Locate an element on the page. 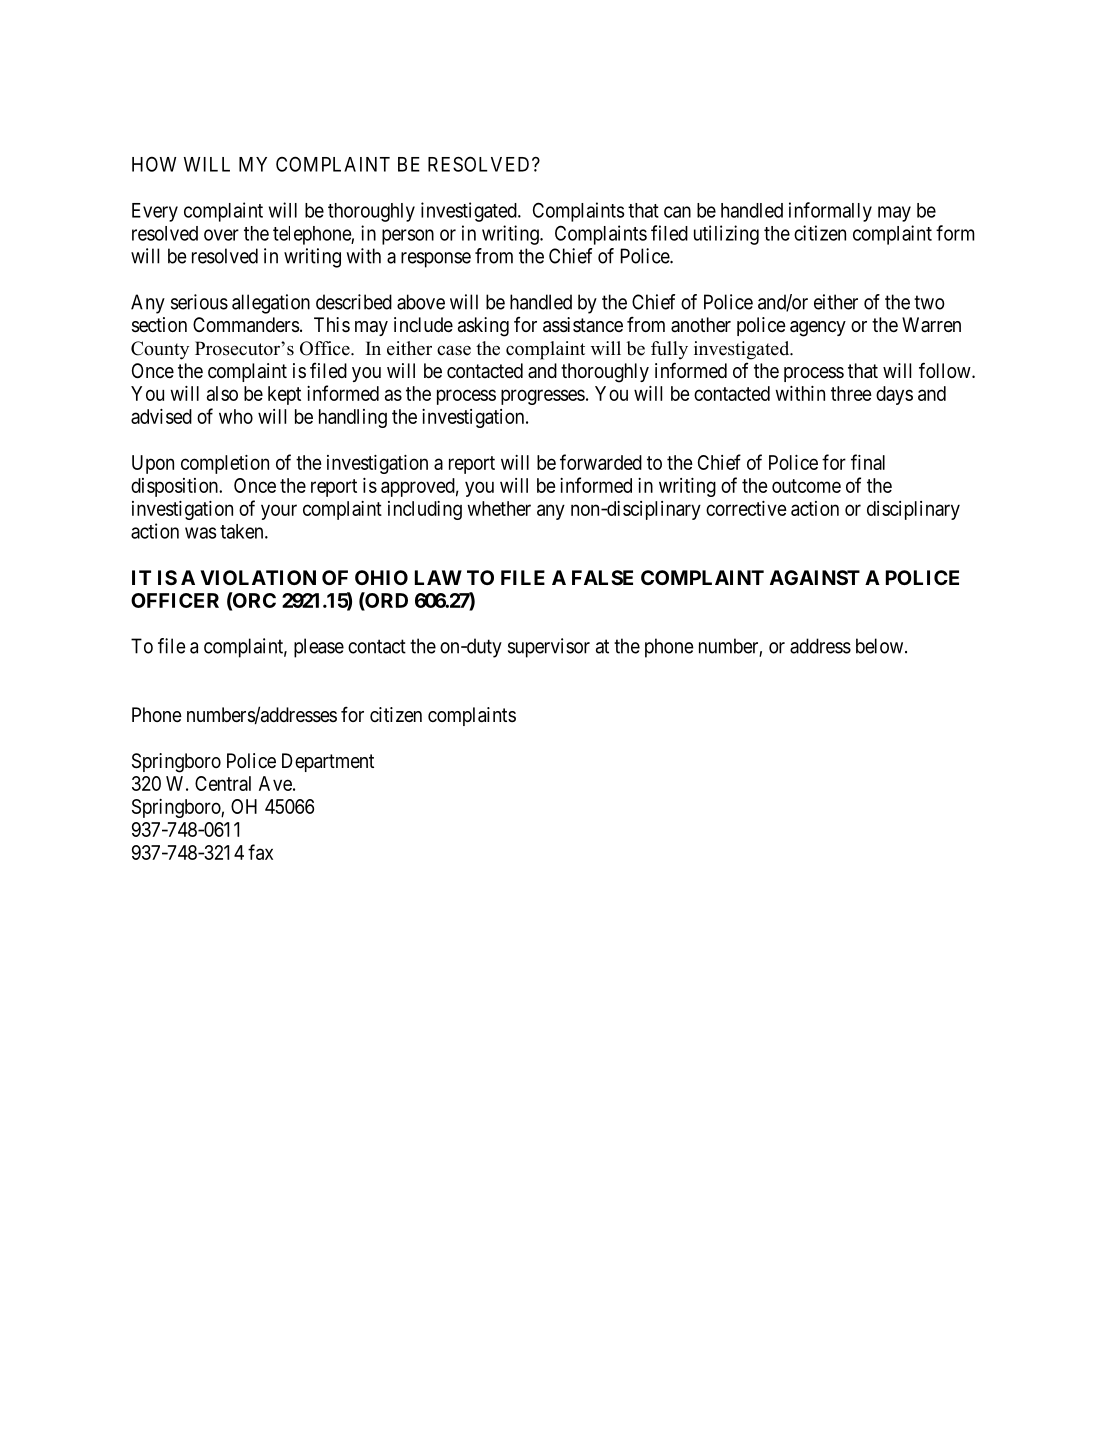 Image resolution: width=1110 pixels, height=1436 pixels. HOW is located at coordinates (154, 164).
